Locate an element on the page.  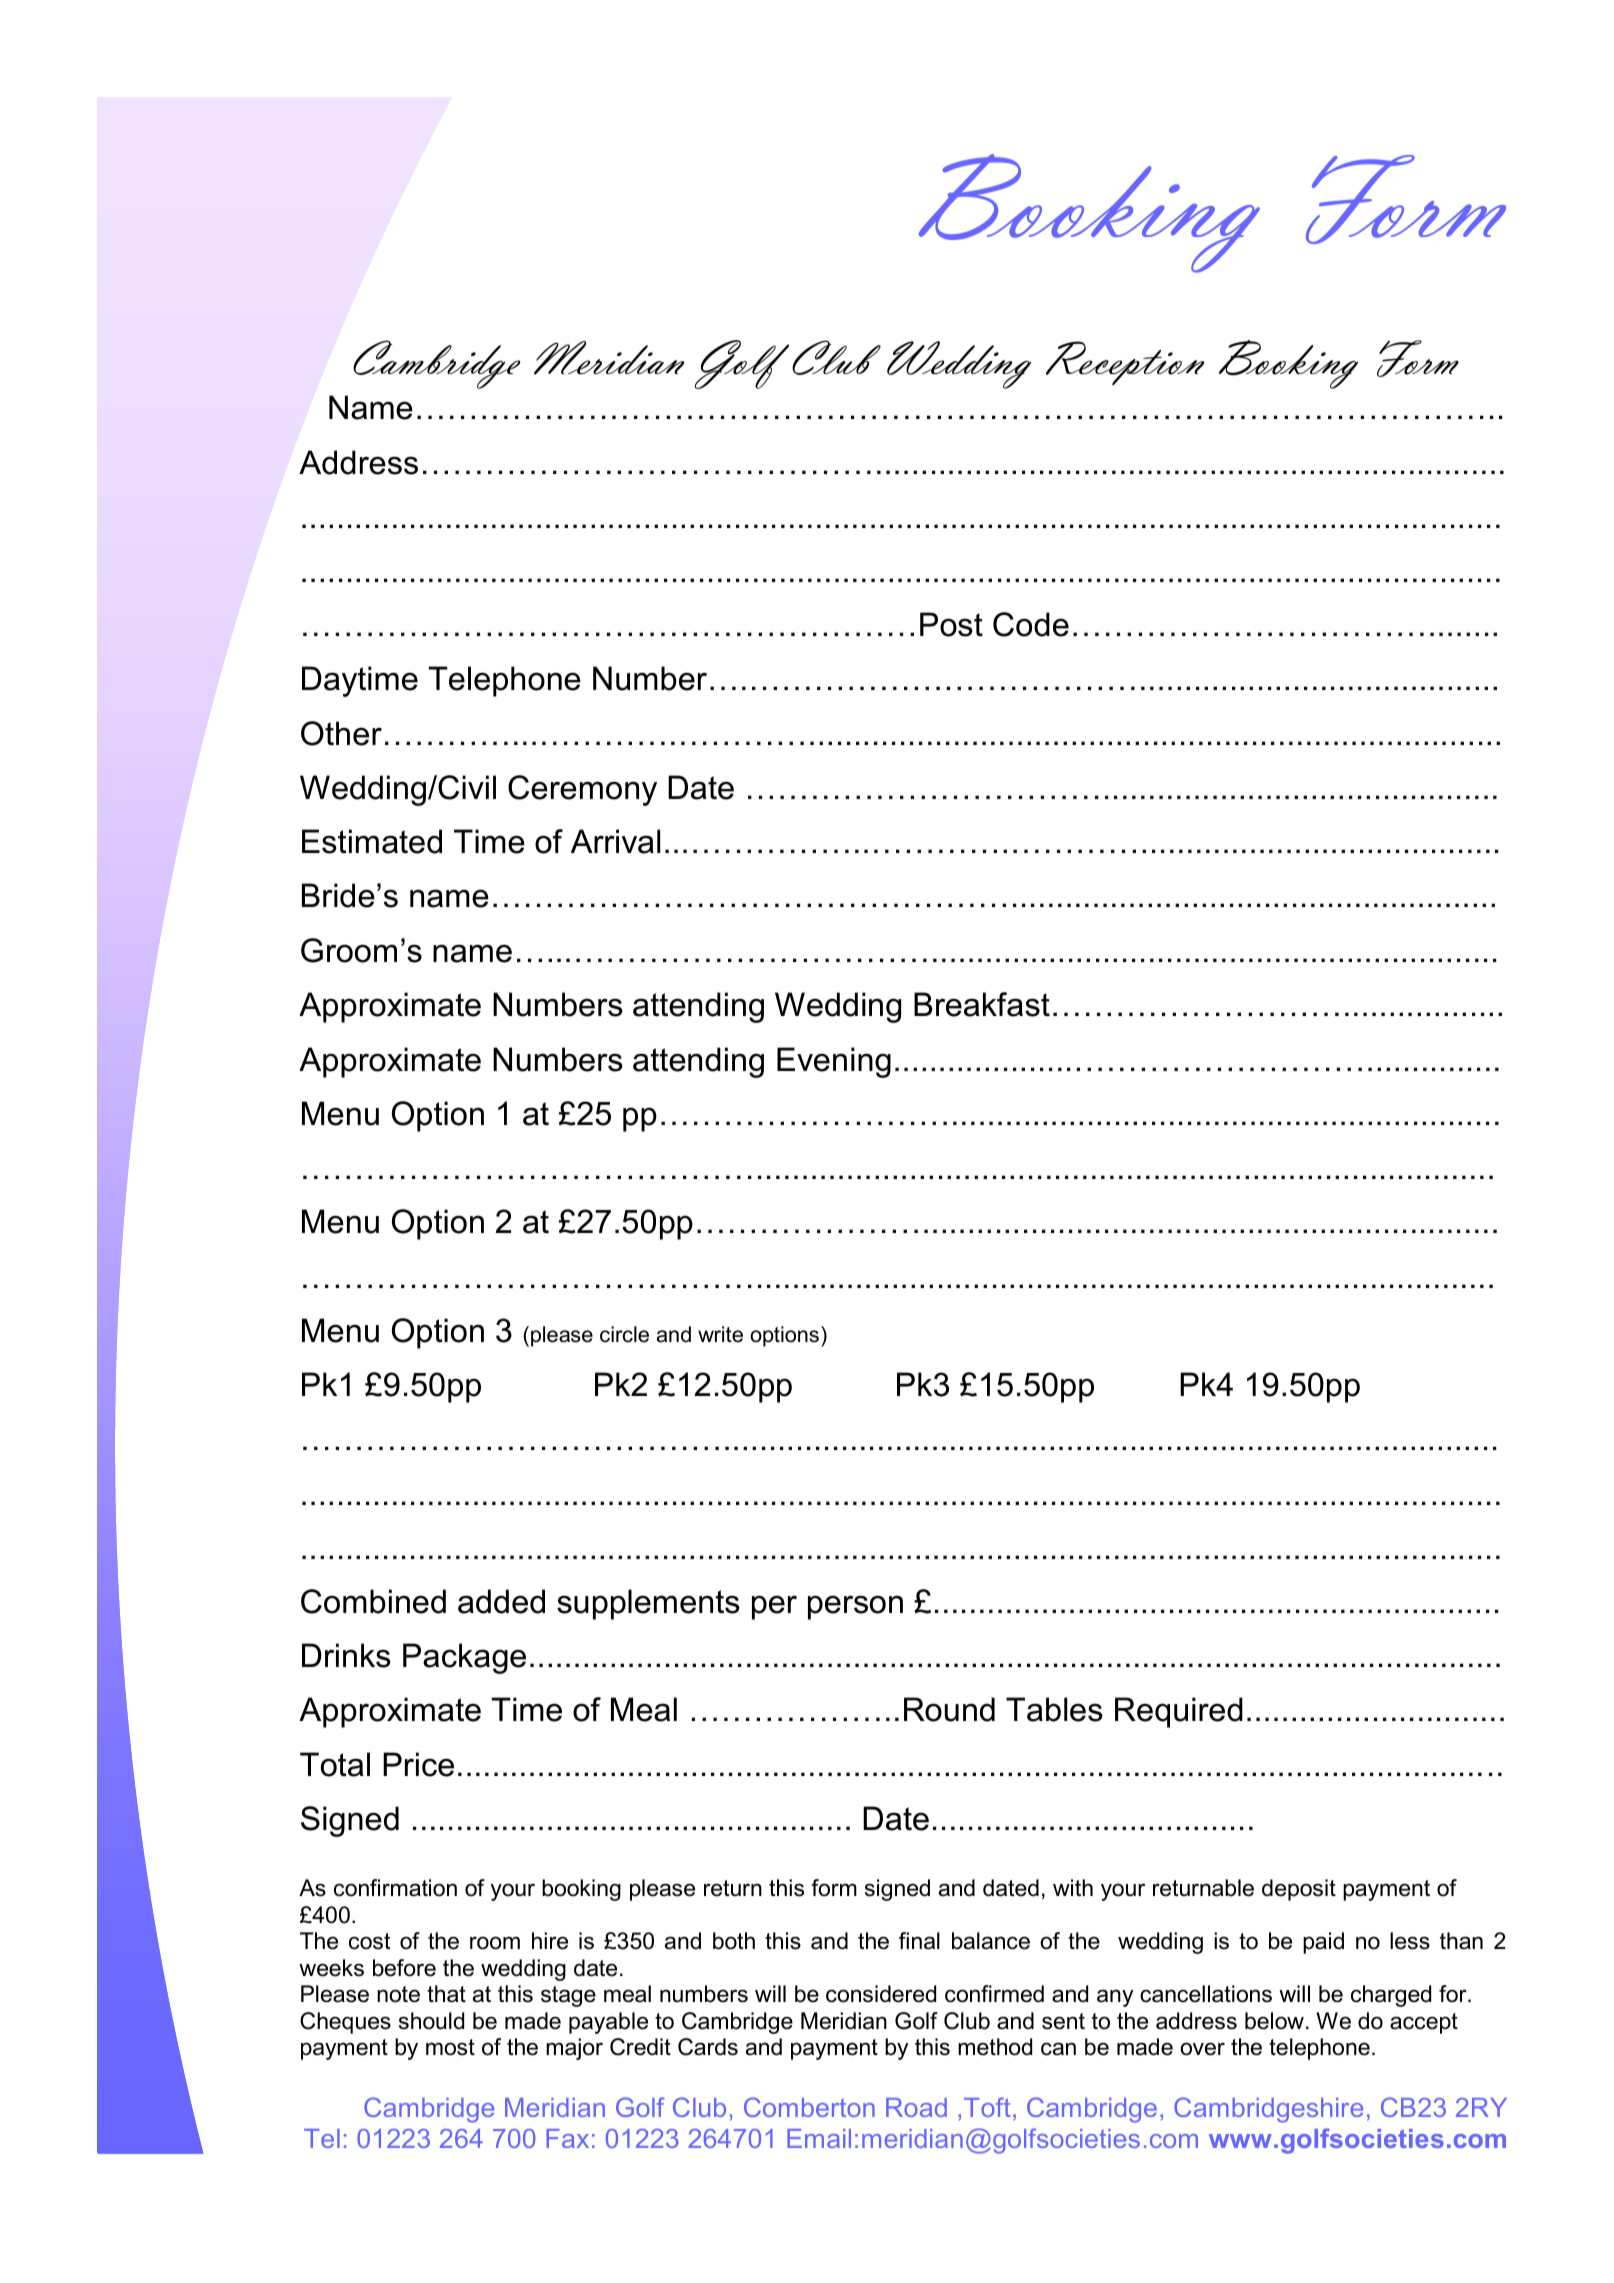
Code is located at coordinates (1031, 624).
